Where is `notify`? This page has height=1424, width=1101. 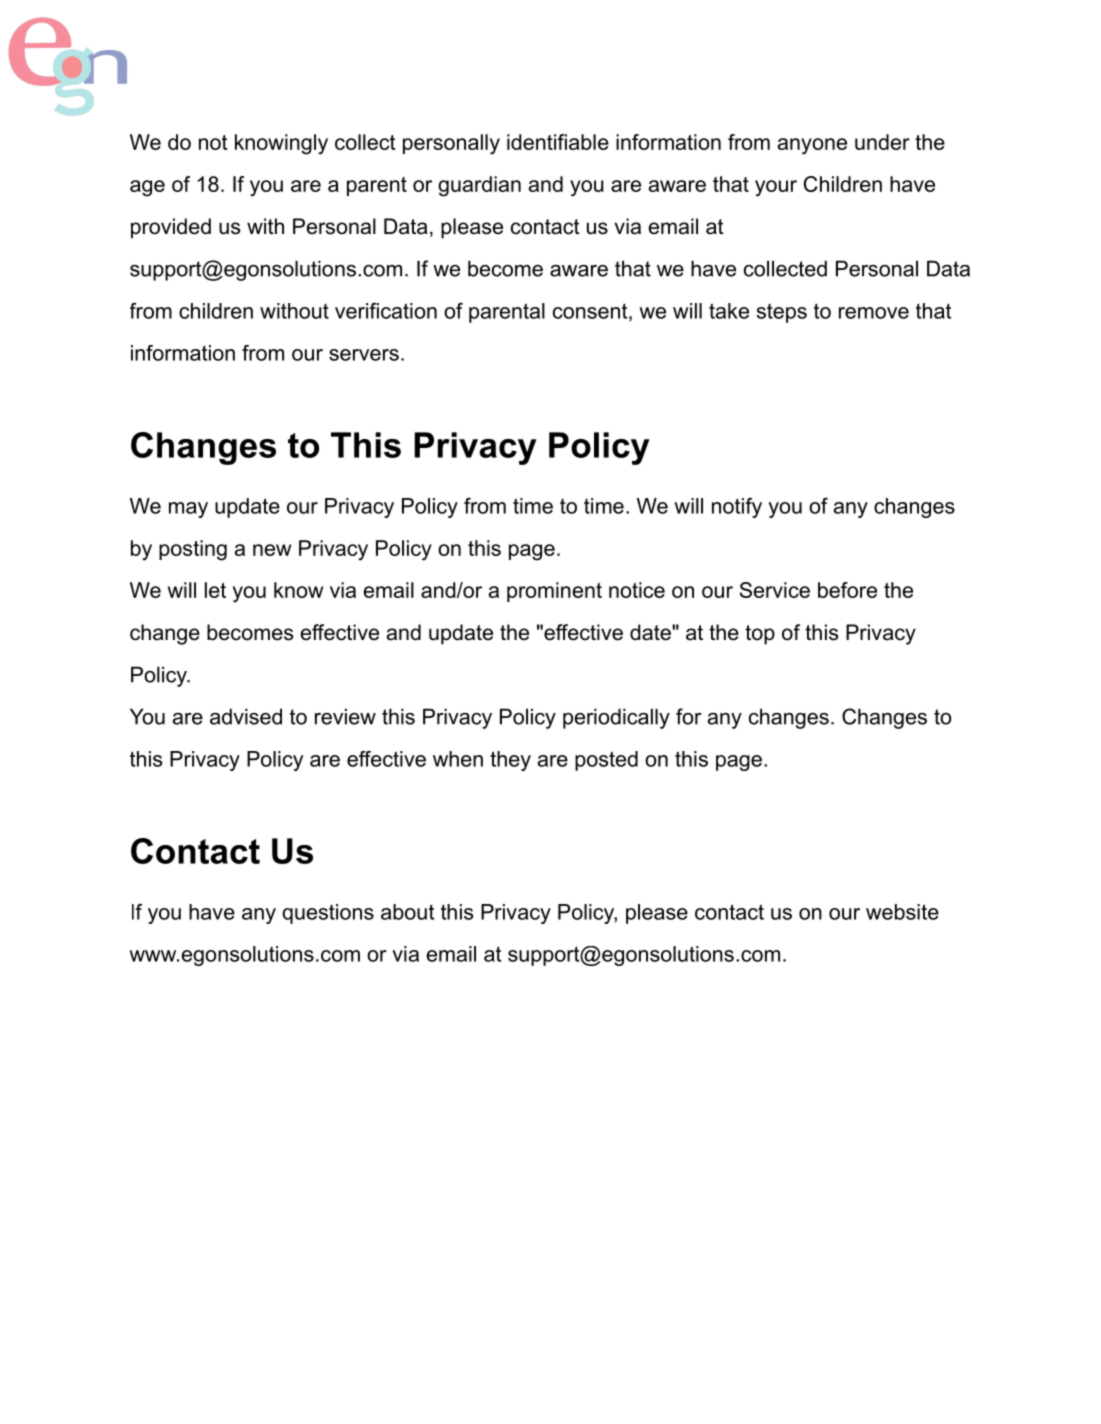
notify is located at coordinates (737, 508).
